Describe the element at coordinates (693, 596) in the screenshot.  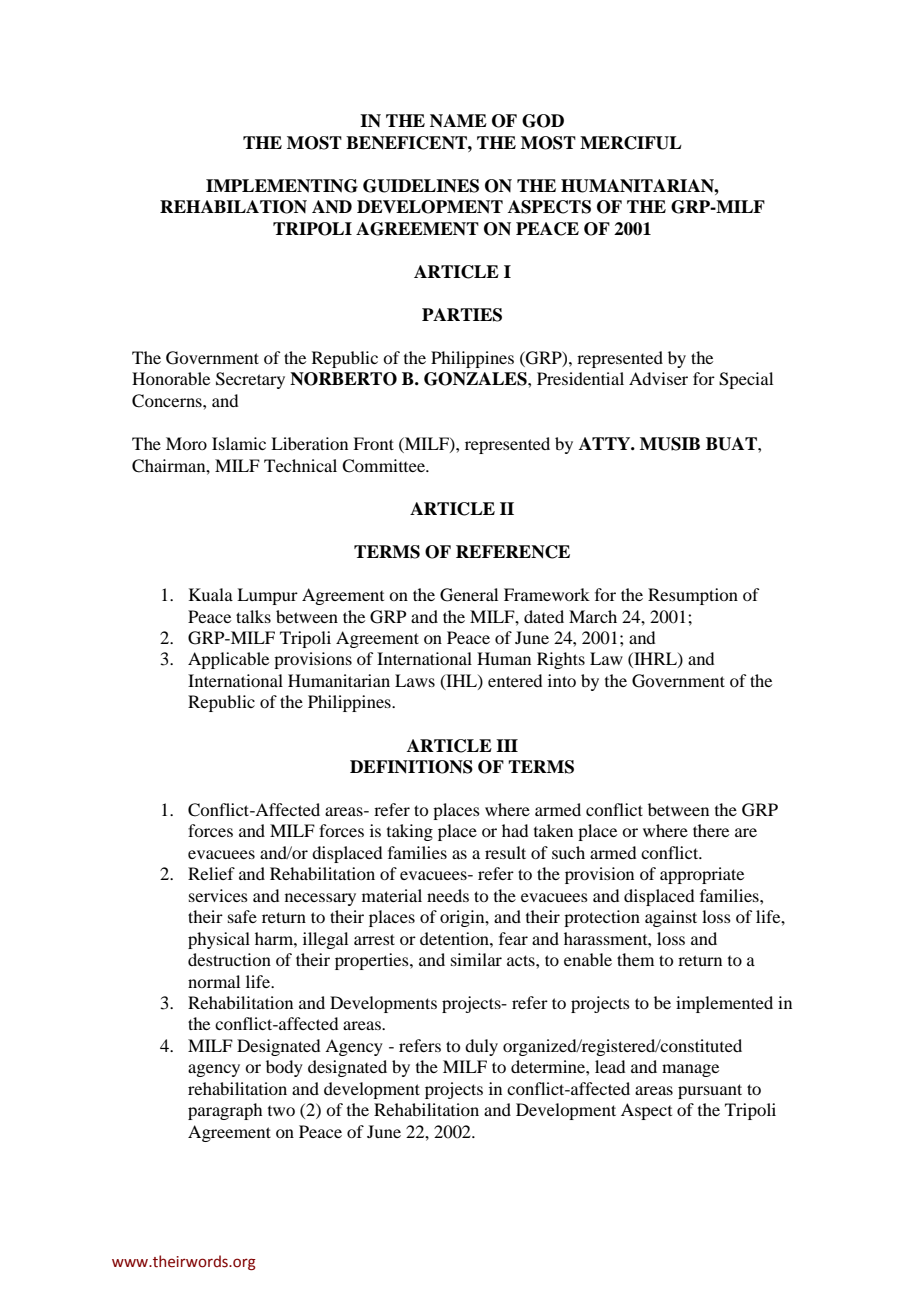
I see `Resumption` at that location.
